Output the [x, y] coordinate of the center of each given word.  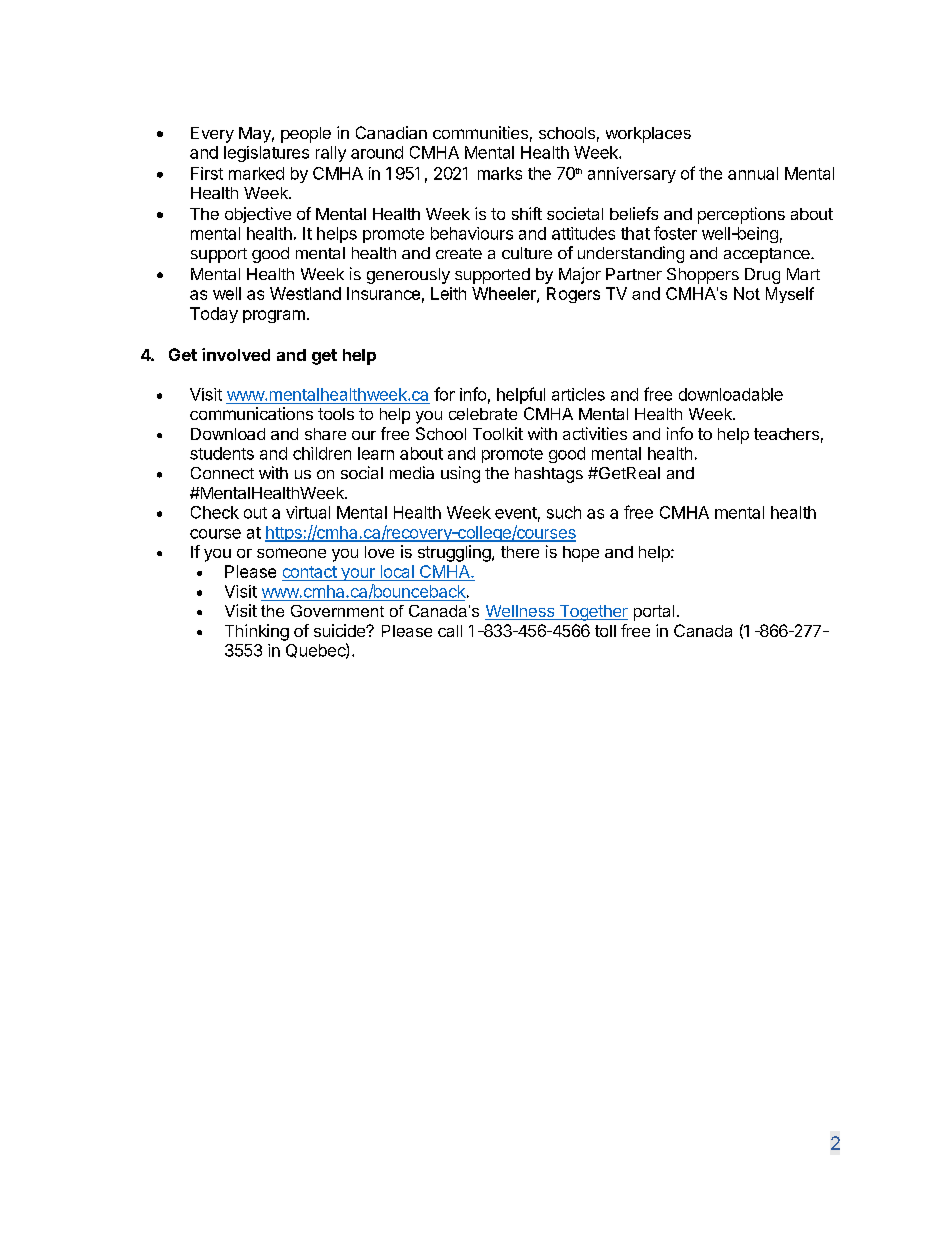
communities [480, 132]
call [450, 631]
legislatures [266, 154]
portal [654, 613]
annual [753, 173]
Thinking [257, 632]
